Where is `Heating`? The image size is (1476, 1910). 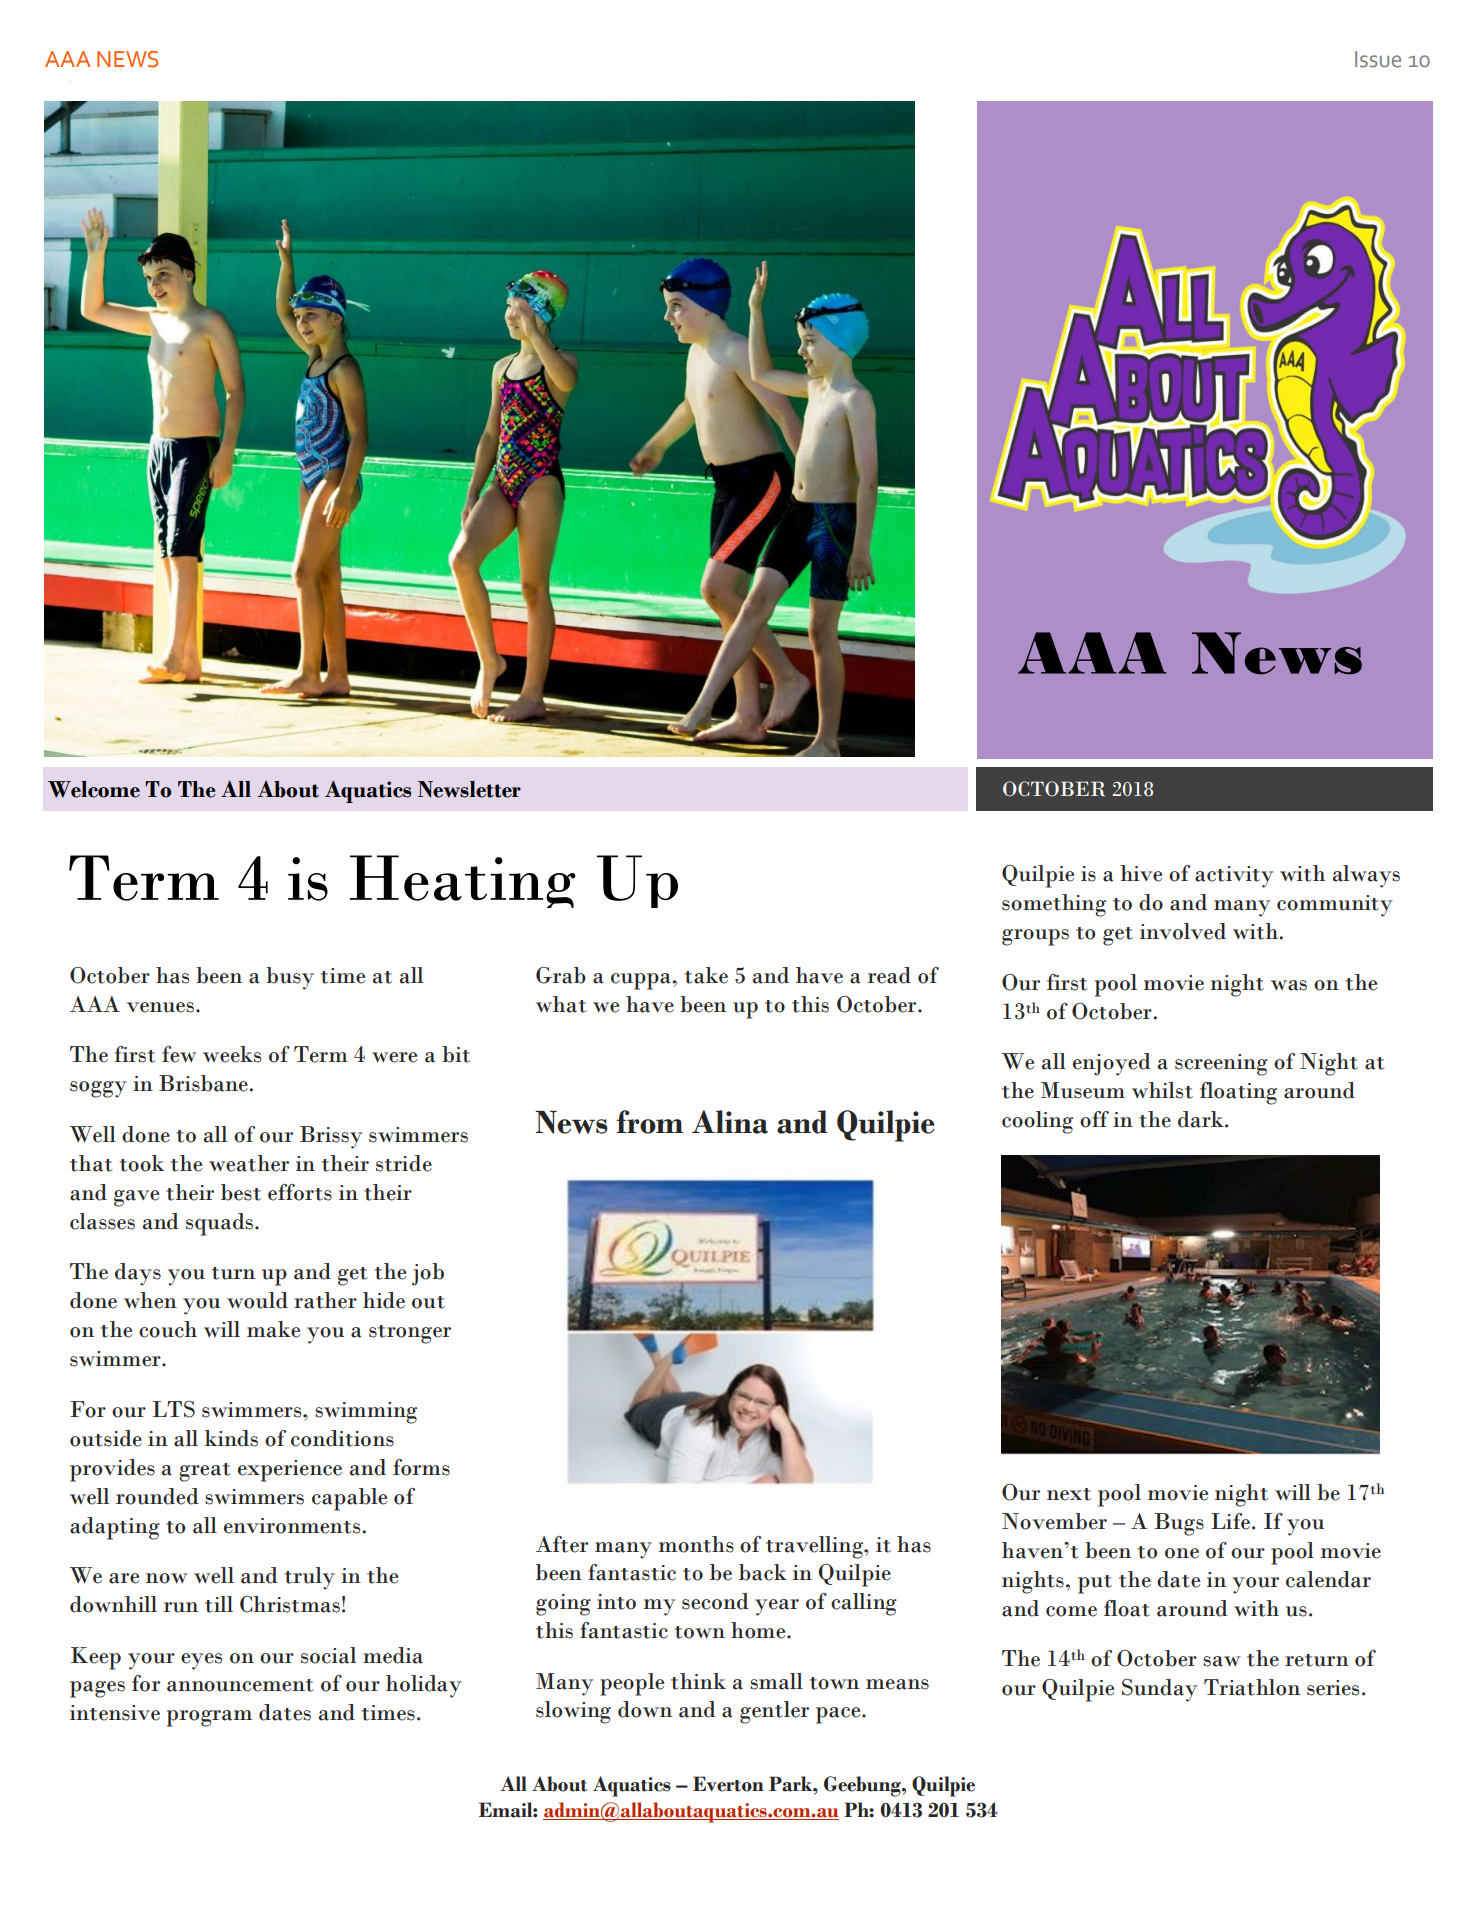 Heating is located at coordinates (463, 881).
